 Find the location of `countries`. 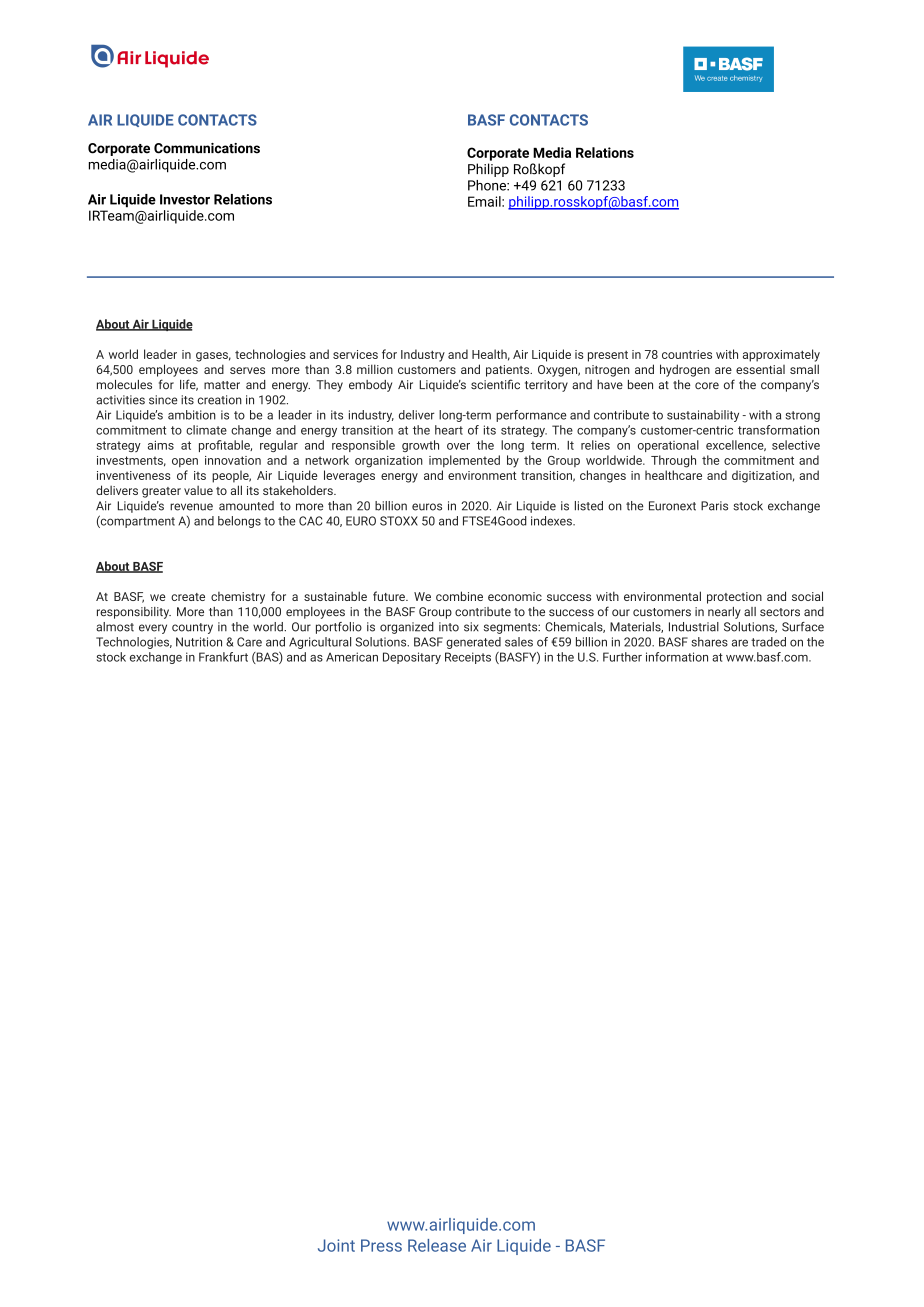

countries is located at coordinates (687, 354).
